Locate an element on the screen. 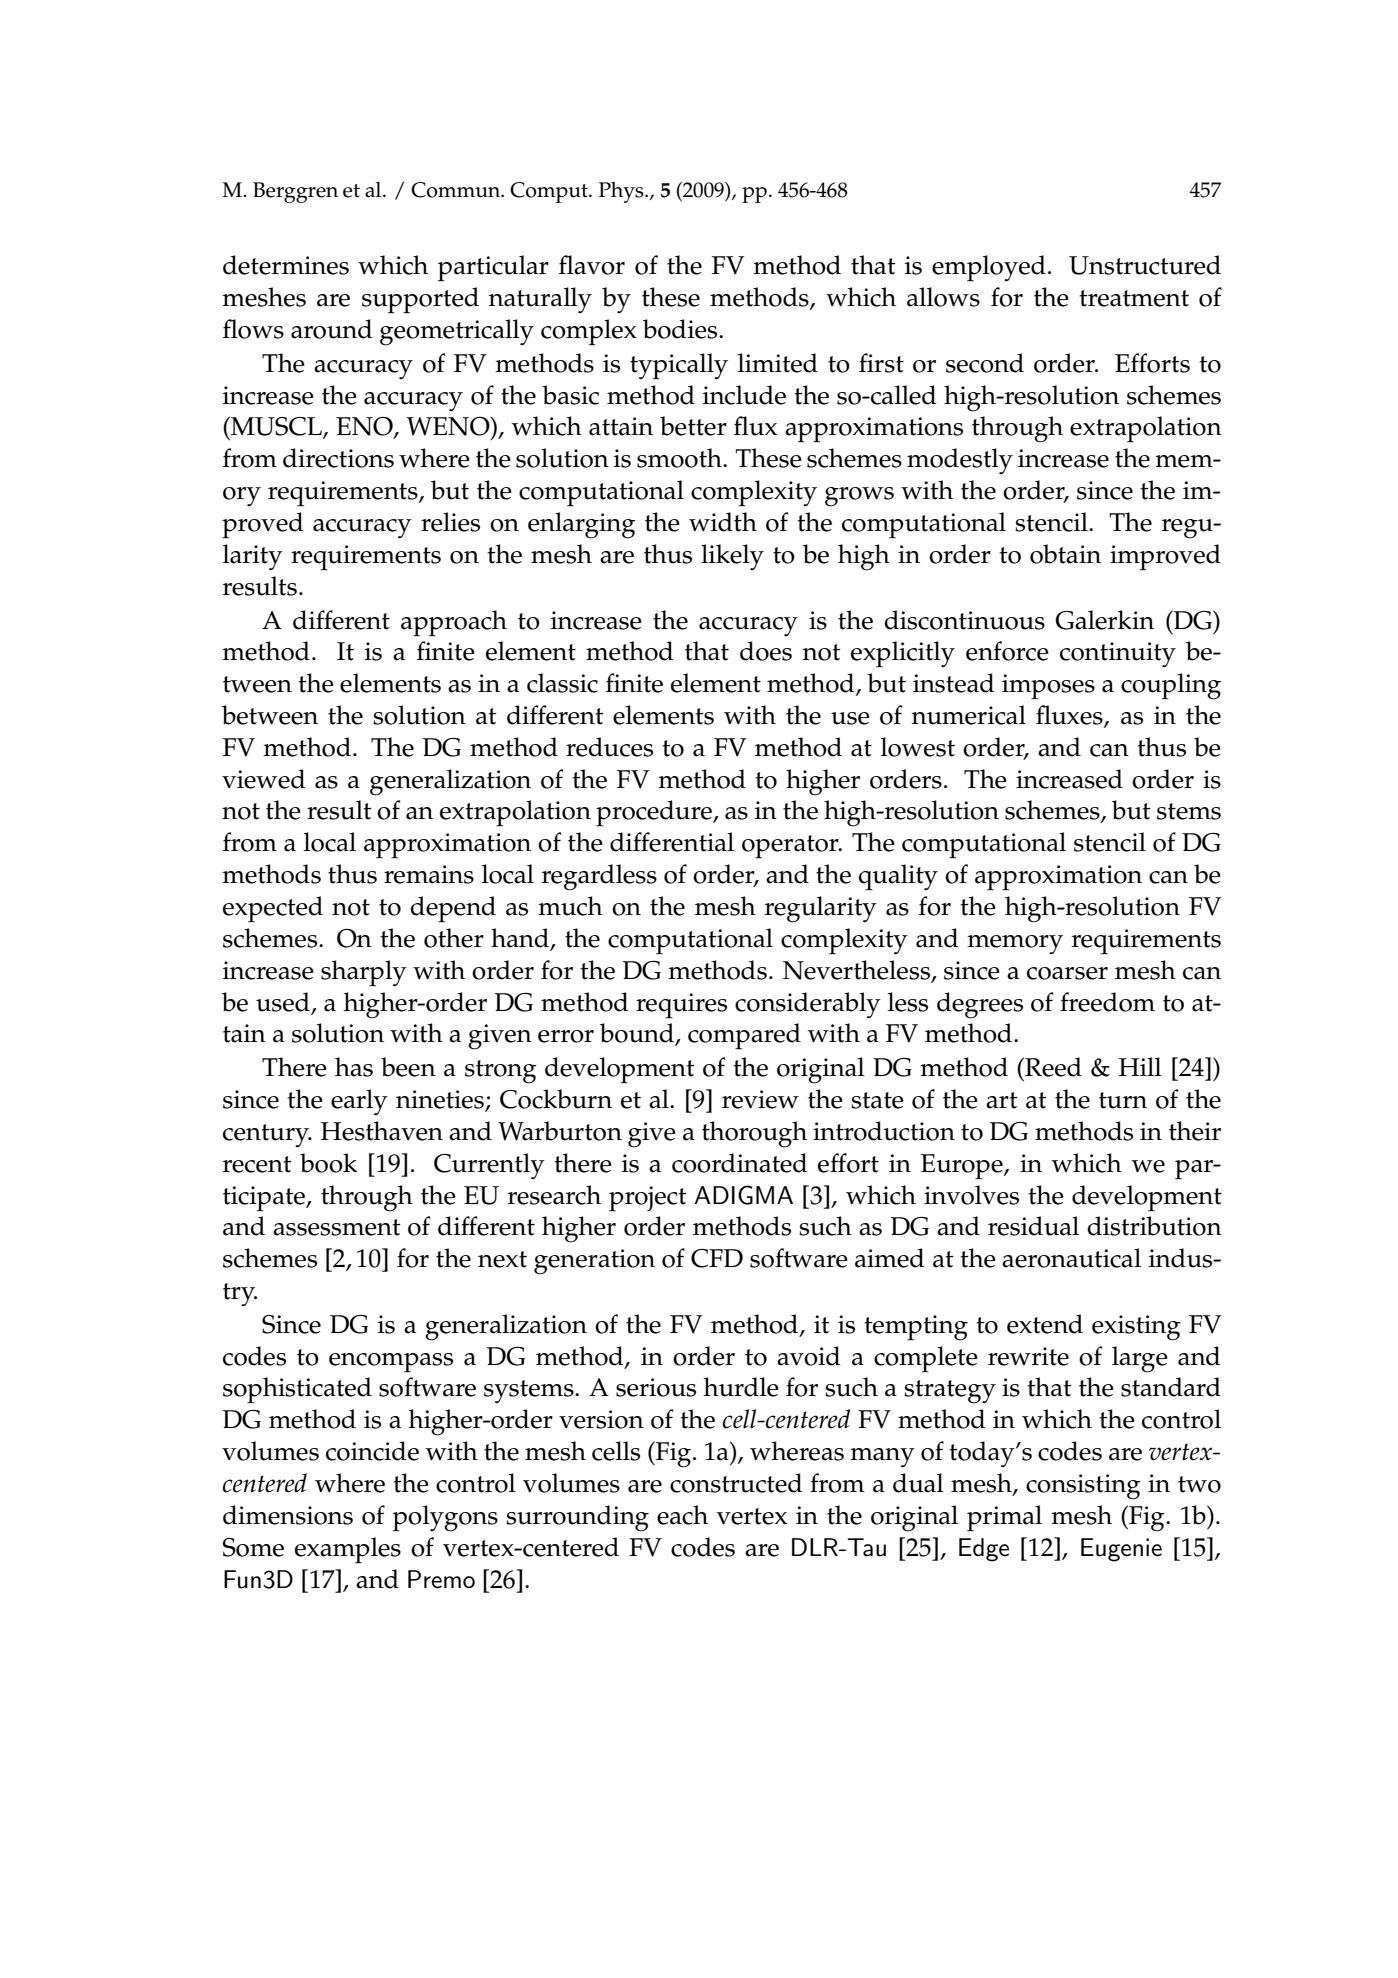 This screenshot has height=1978, width=1398. constructed is located at coordinates (736, 1483).
